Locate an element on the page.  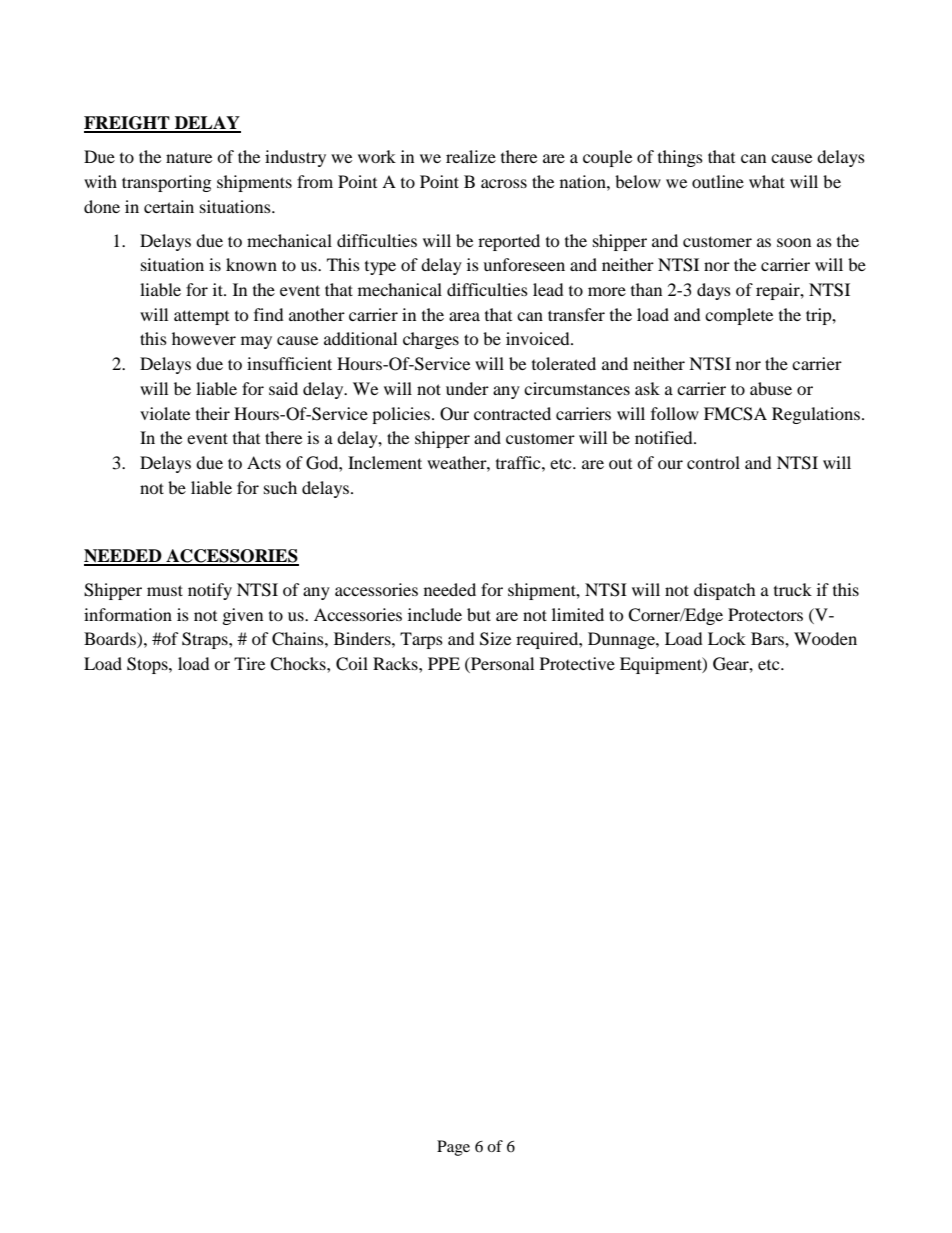
transporting is located at coordinates (166, 183).
